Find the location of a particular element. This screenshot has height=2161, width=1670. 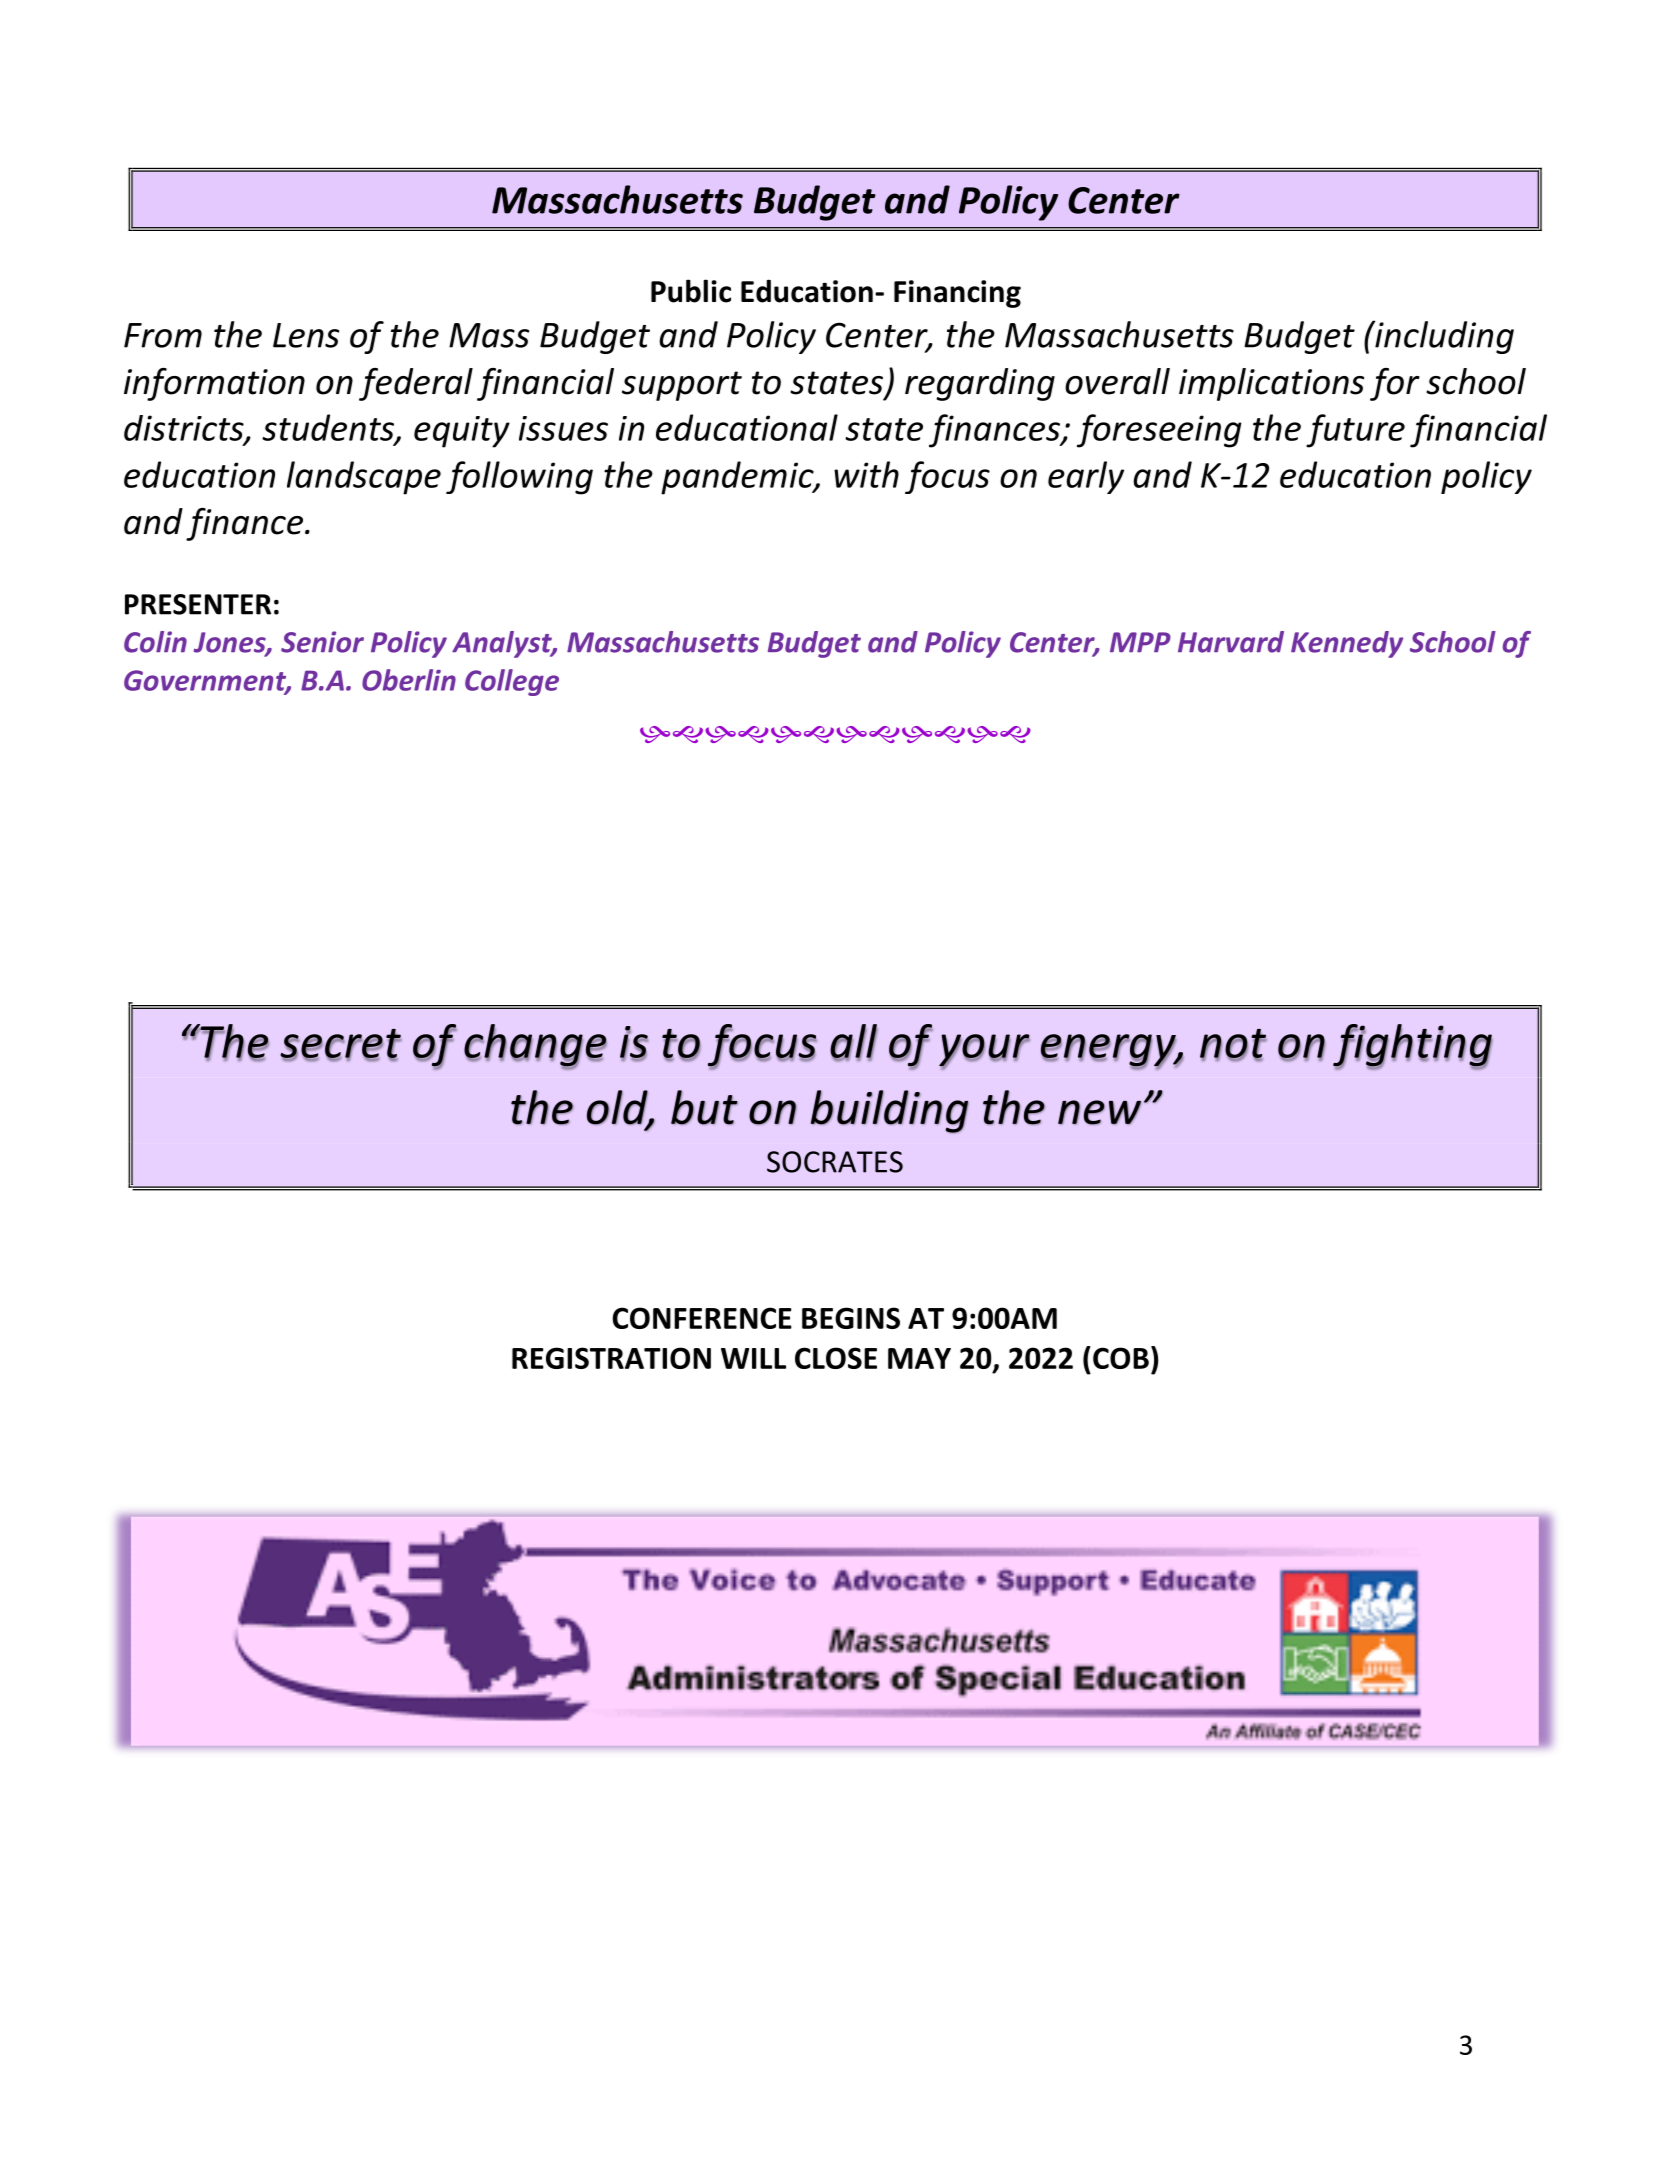

with is located at coordinates (866, 474).
